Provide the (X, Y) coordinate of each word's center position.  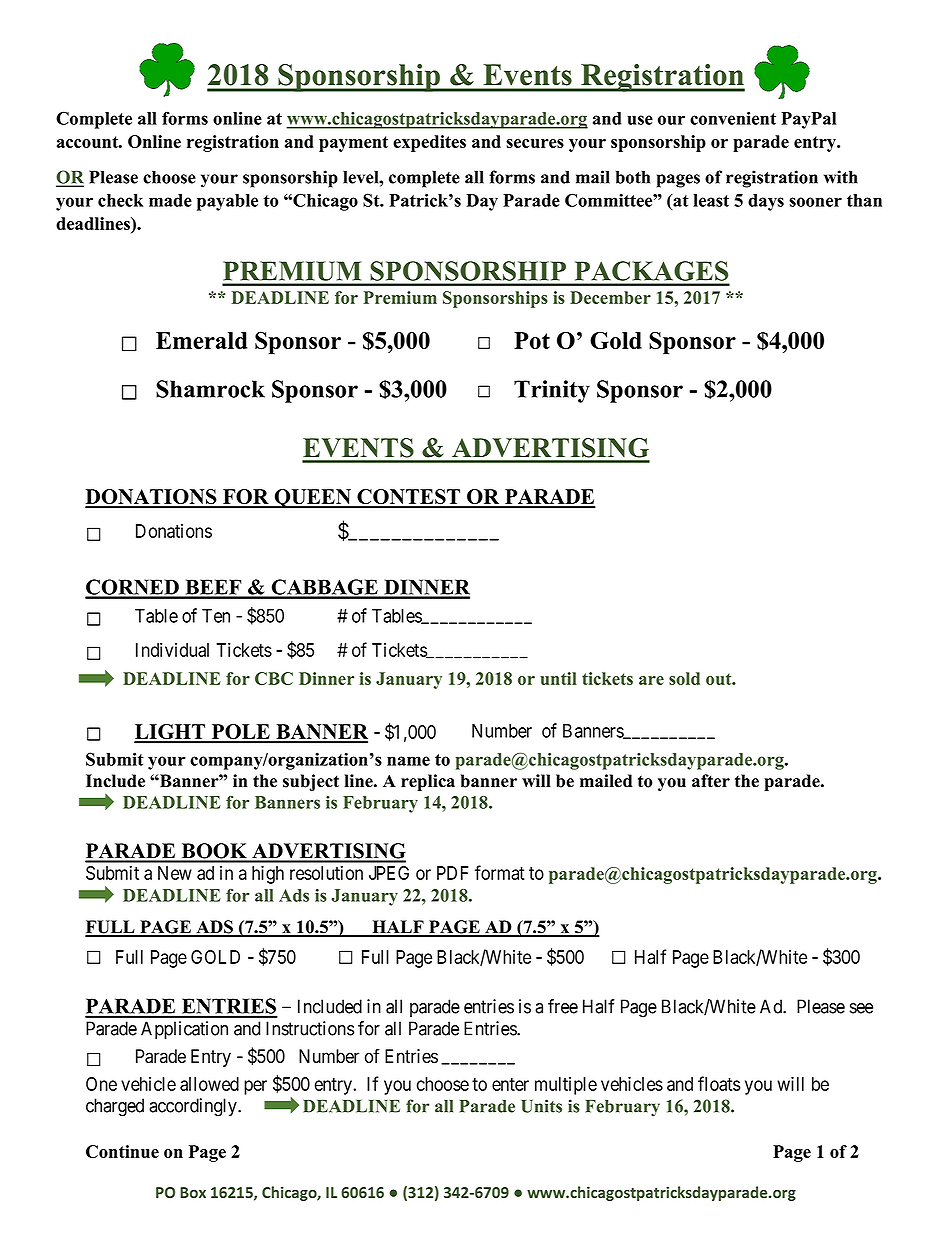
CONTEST (409, 498)
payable (227, 202)
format (500, 872)
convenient (733, 118)
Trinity (552, 391)
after (711, 781)
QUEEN (312, 499)
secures (535, 143)
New (175, 873)
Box (193, 1192)
